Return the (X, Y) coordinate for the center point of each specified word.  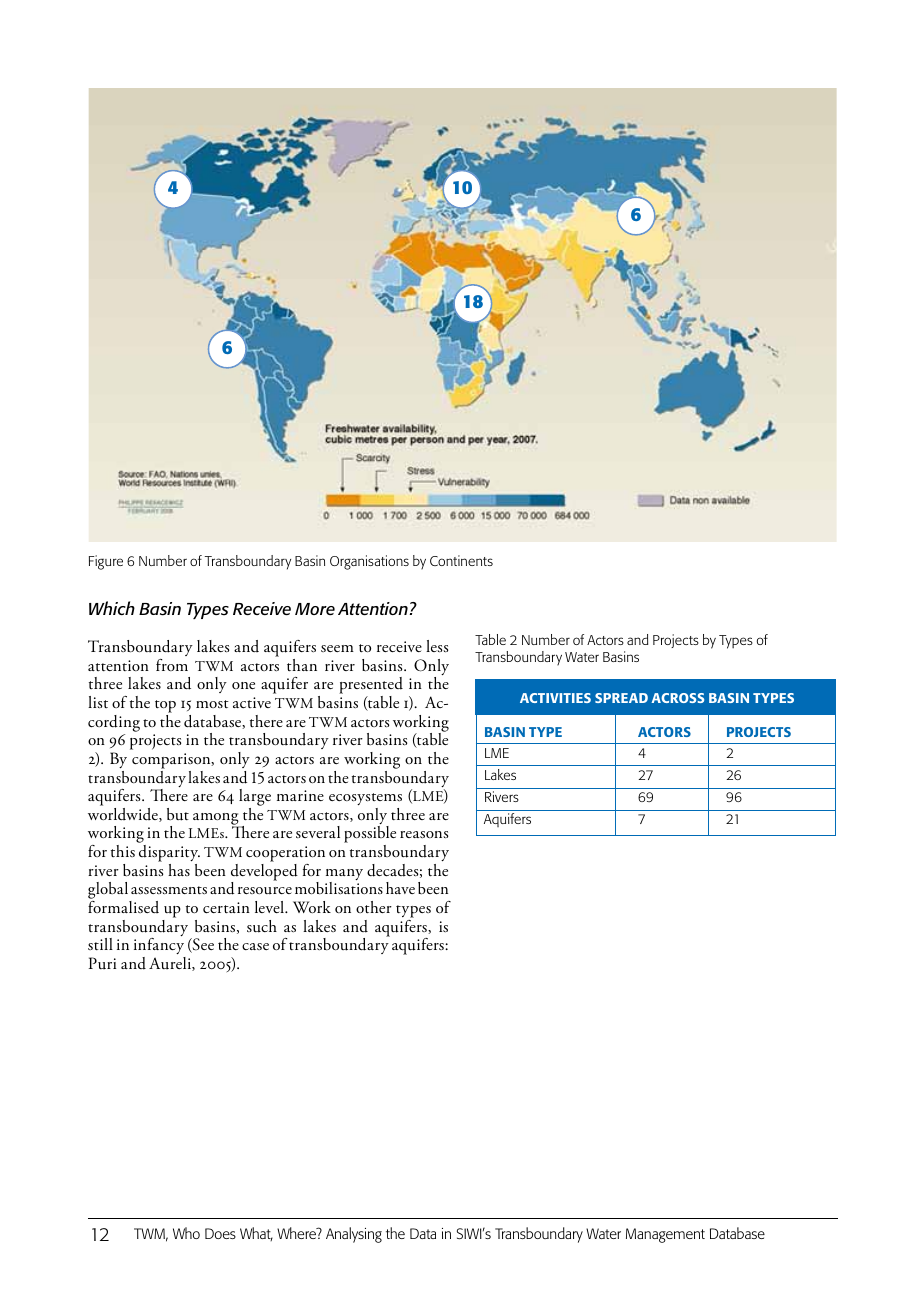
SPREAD (621, 698)
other (374, 907)
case (255, 946)
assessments (169, 890)
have (400, 888)
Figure (106, 562)
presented (371, 687)
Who (186, 1233)
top (165, 706)
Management (665, 1235)
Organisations (369, 562)
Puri (102, 963)
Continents (461, 560)
